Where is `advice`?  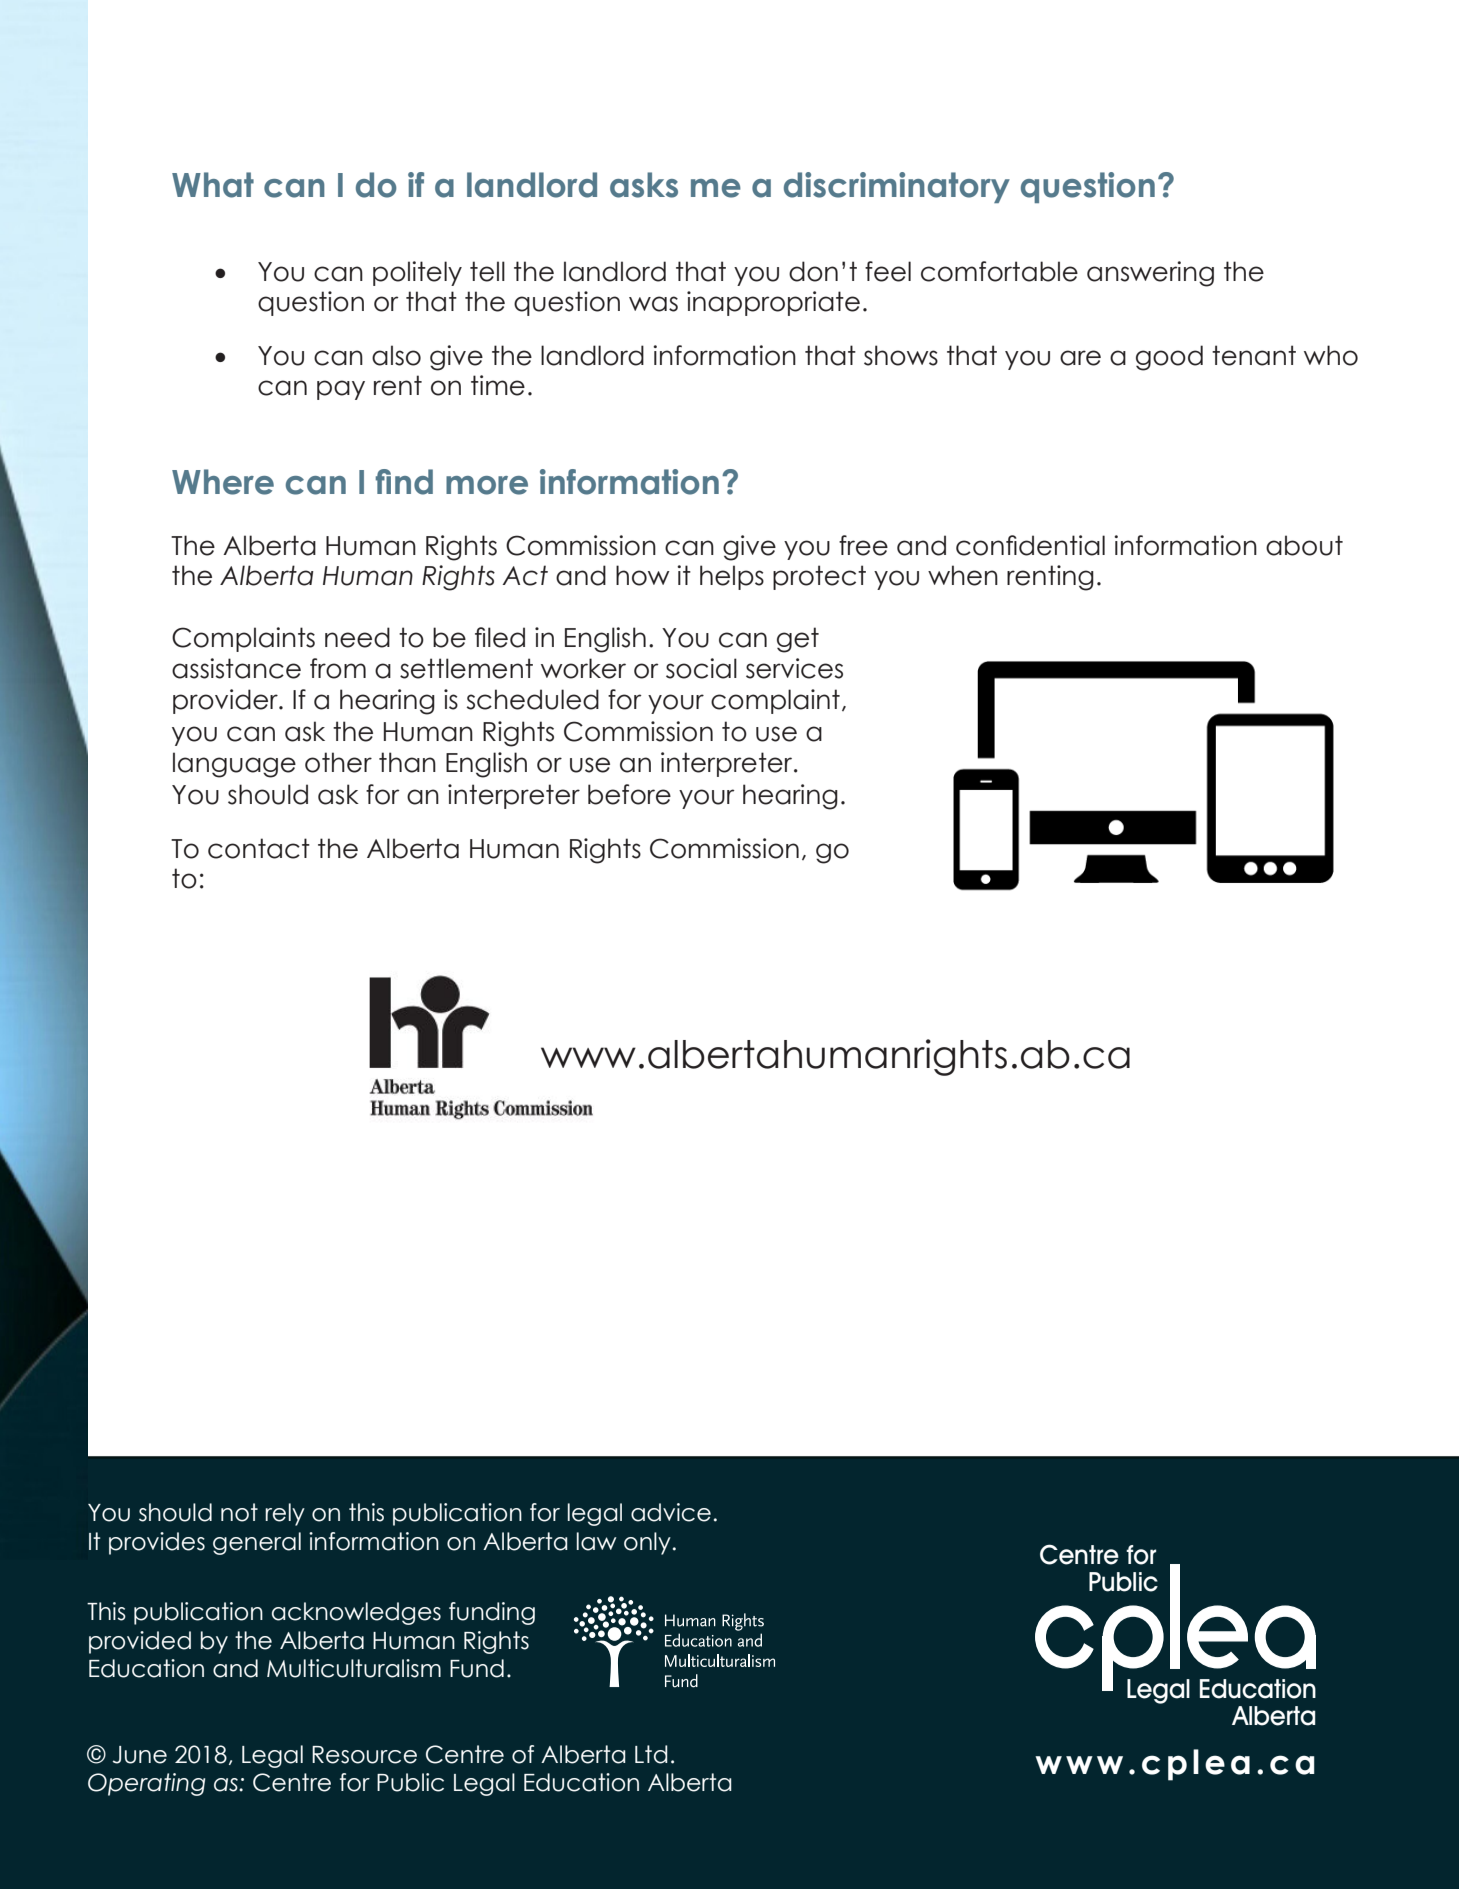
advice is located at coordinates (671, 1512).
